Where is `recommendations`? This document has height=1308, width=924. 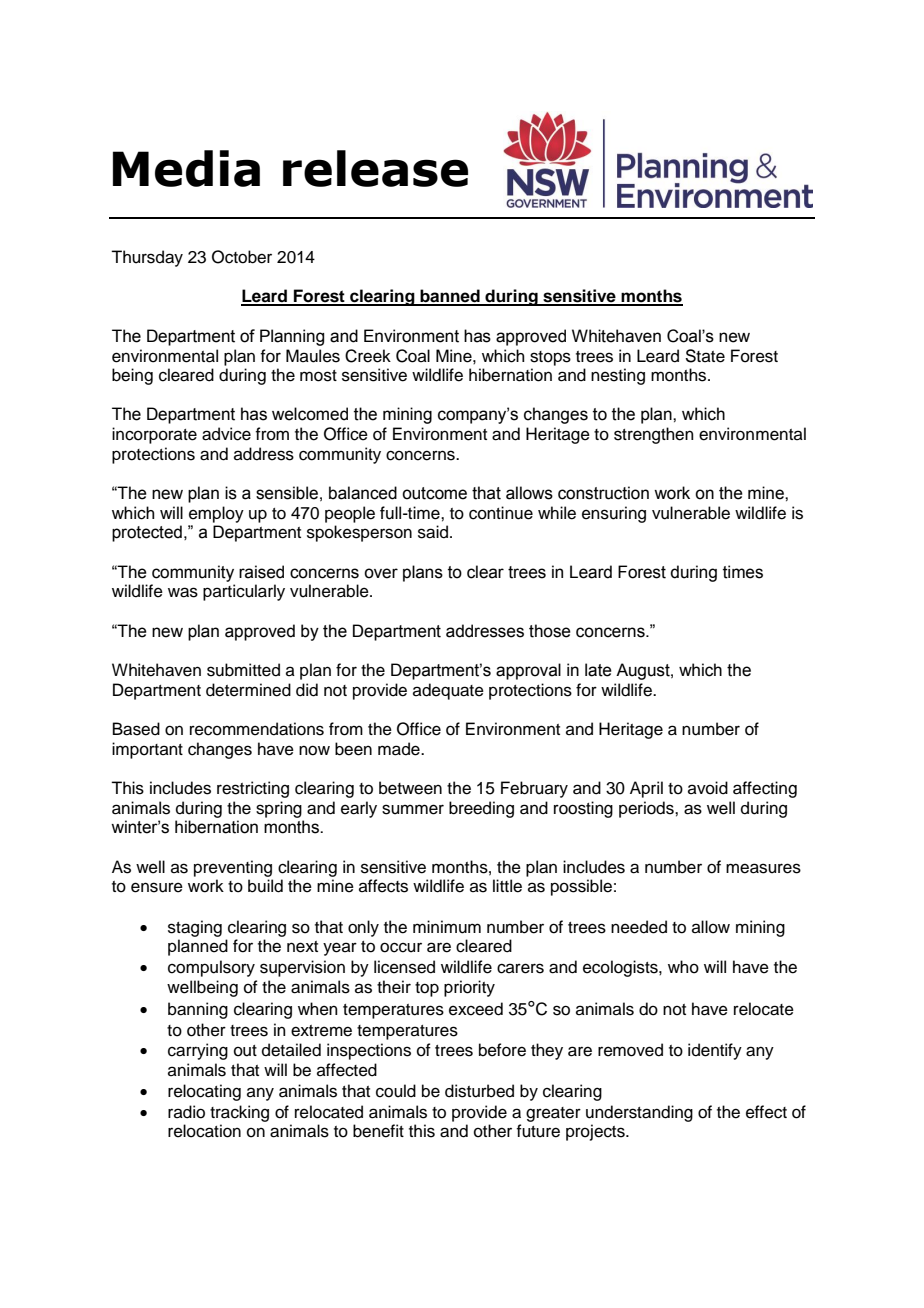
recommendations is located at coordinates (257, 729).
